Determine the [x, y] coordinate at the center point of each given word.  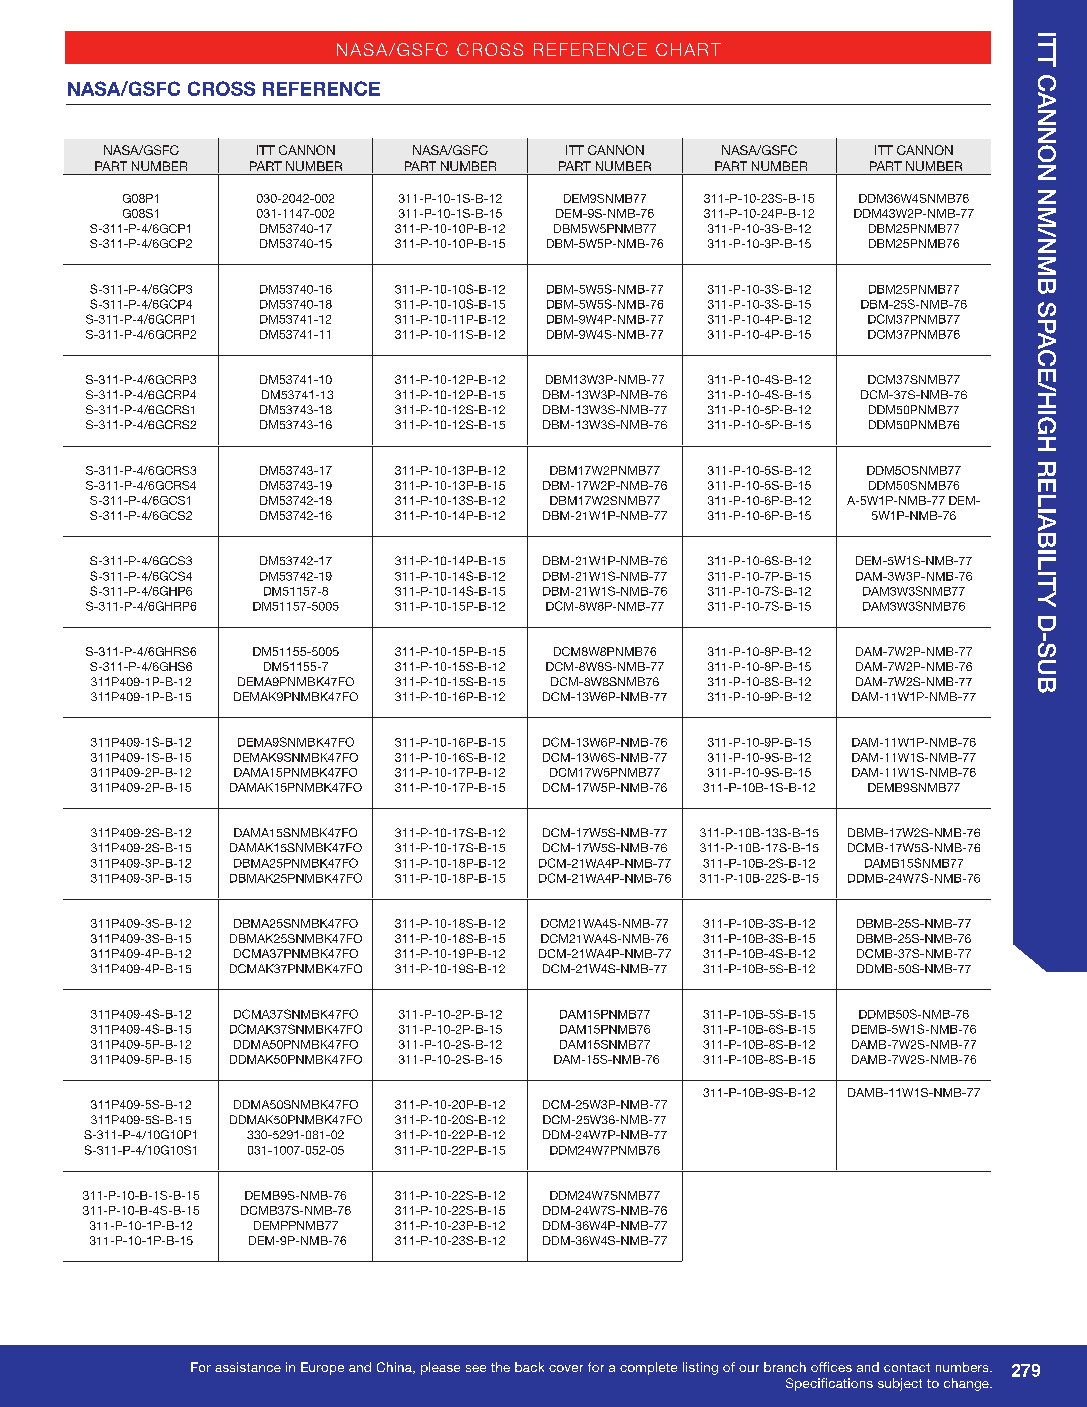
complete [648, 1368]
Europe [322, 1368]
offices [831, 1367]
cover [566, 1368]
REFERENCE [321, 88]
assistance [248, 1367]
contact [907, 1367]
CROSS [221, 88]
